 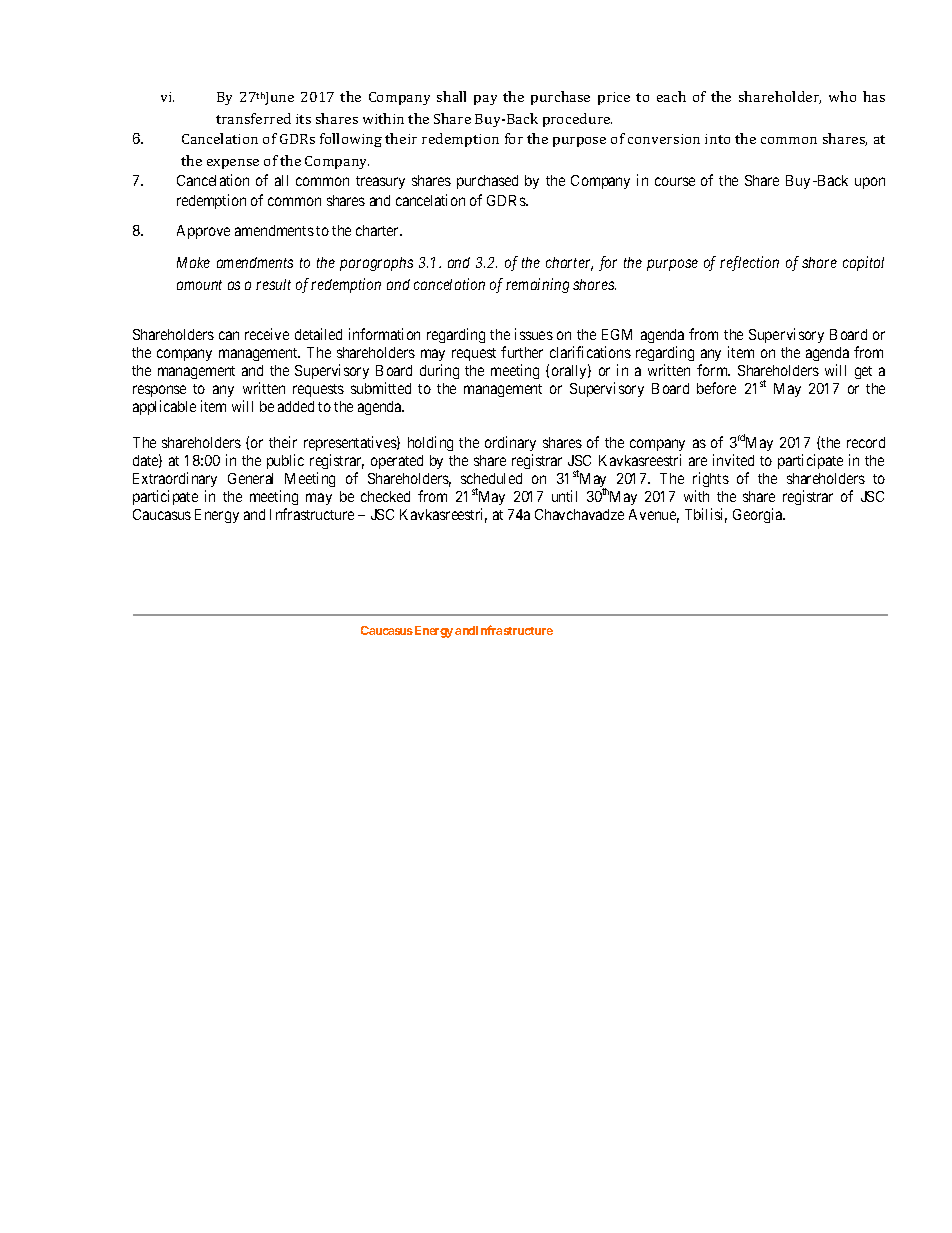 I want to click on until, so click(x=564, y=496).
